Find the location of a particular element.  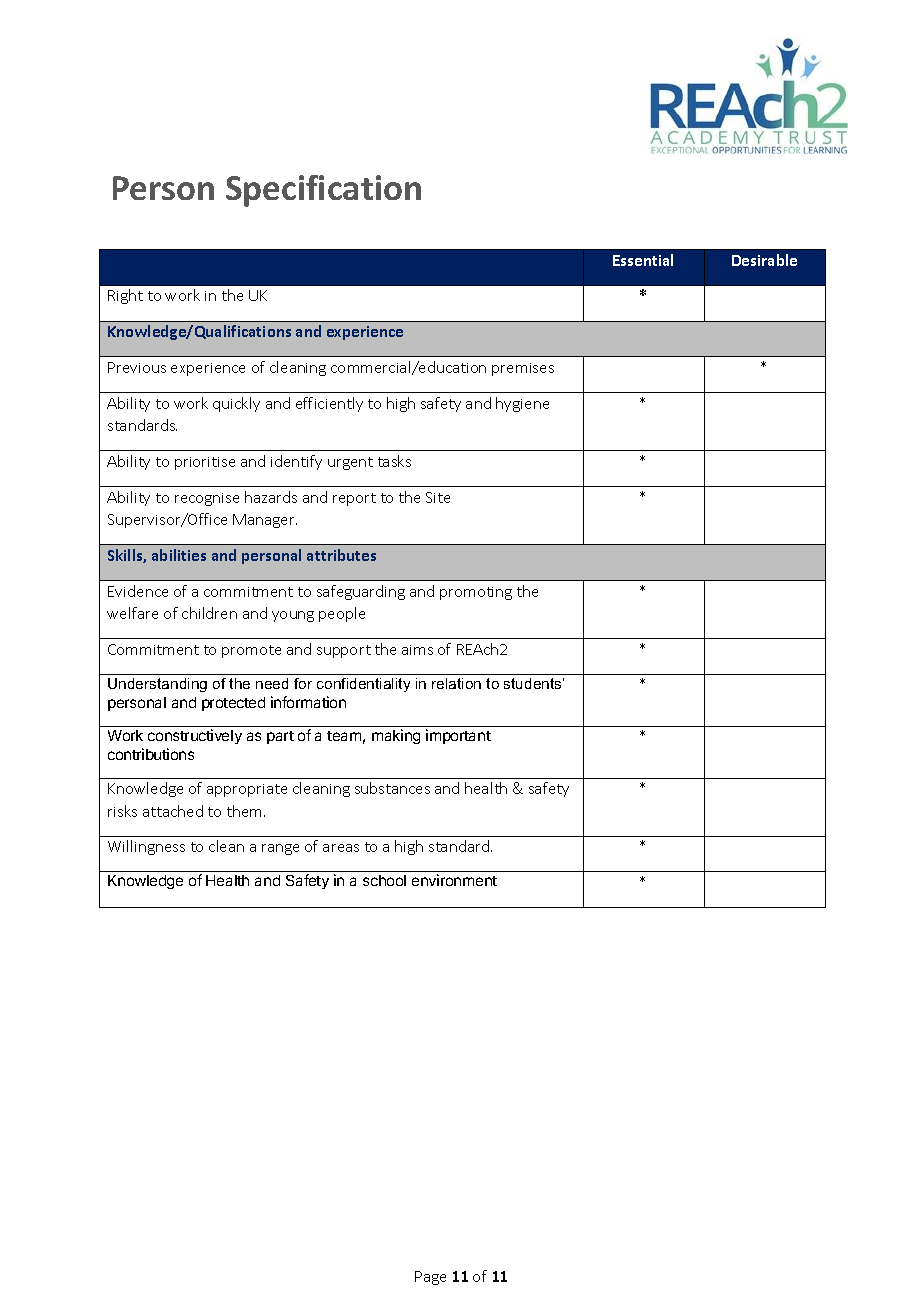

school is located at coordinates (384, 880).
